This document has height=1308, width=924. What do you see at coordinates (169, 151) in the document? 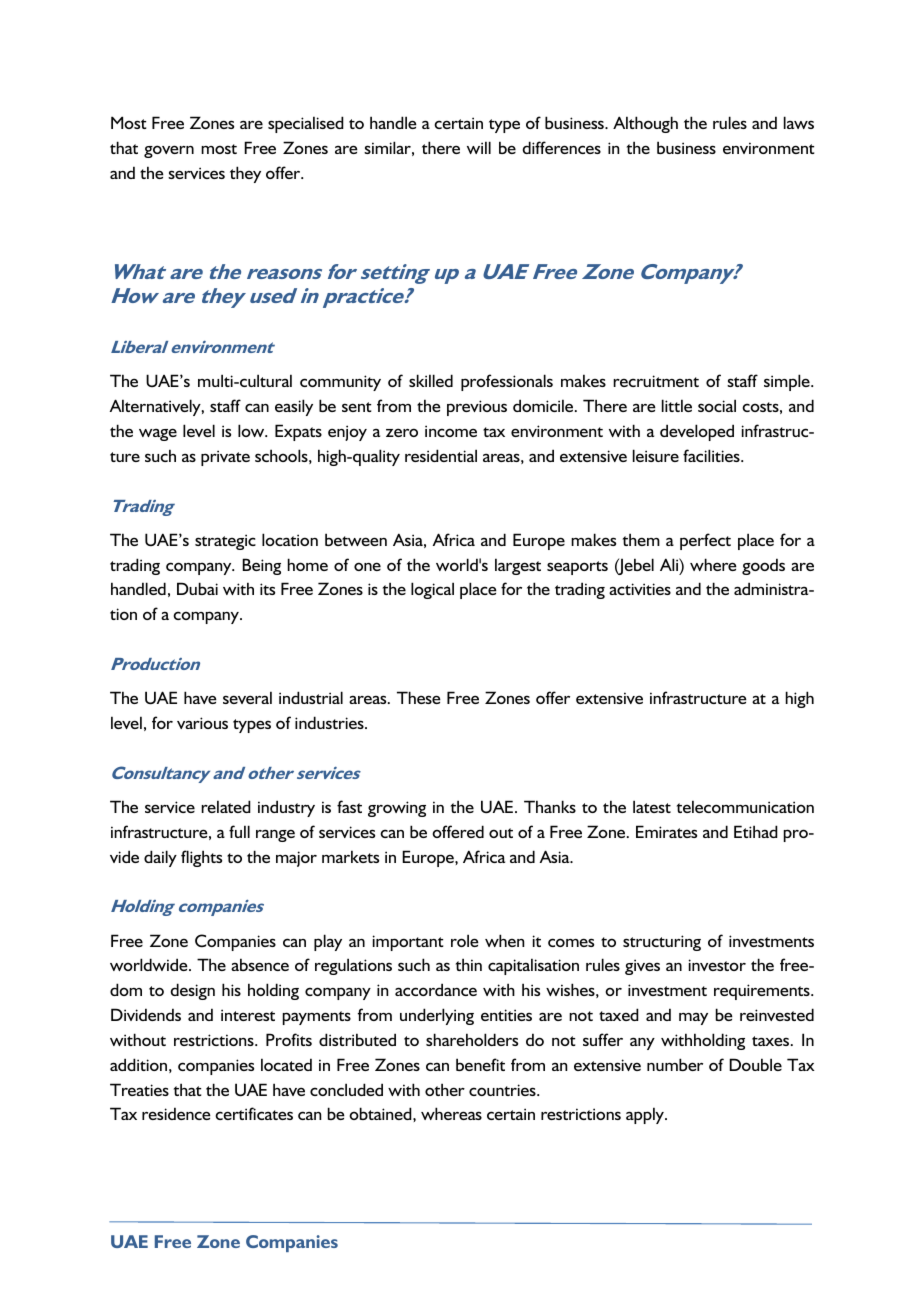
I see `govern` at bounding box center [169, 151].
